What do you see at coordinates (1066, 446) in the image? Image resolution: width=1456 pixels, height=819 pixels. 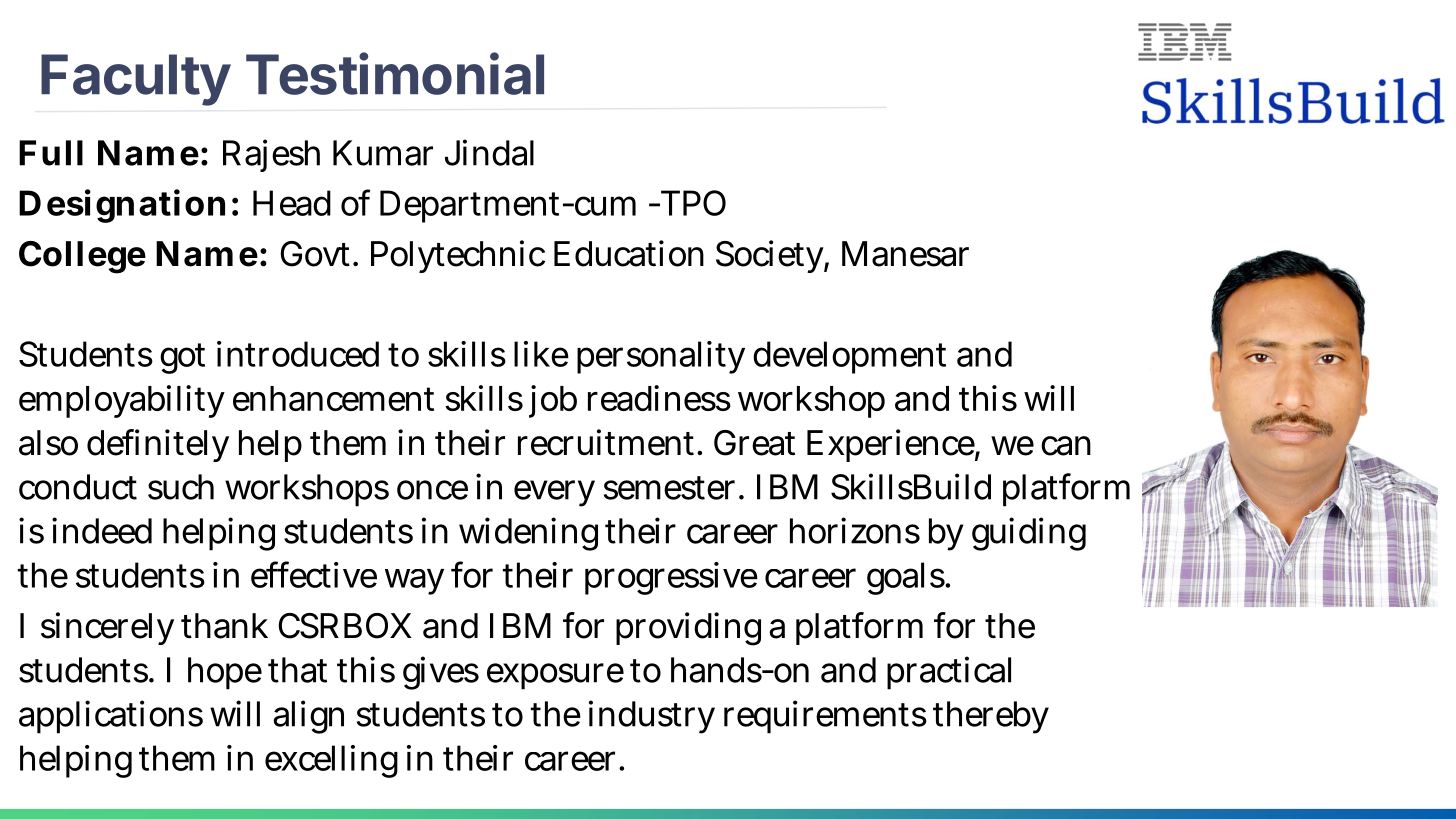 I see `can` at bounding box center [1066, 446].
